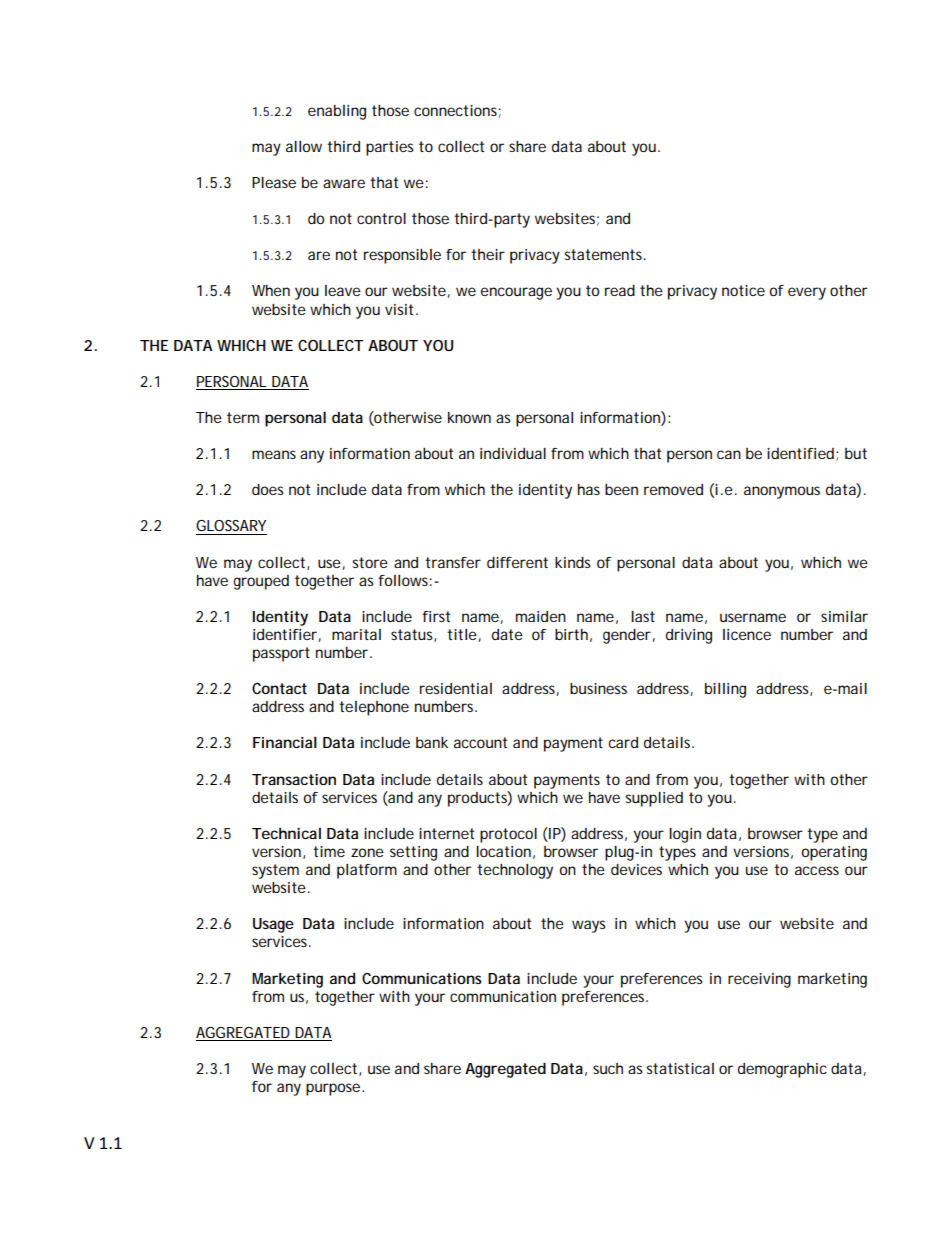 Image resolution: width=952 pixels, height=1233 pixels. I want to click on protocol, so click(508, 835).
